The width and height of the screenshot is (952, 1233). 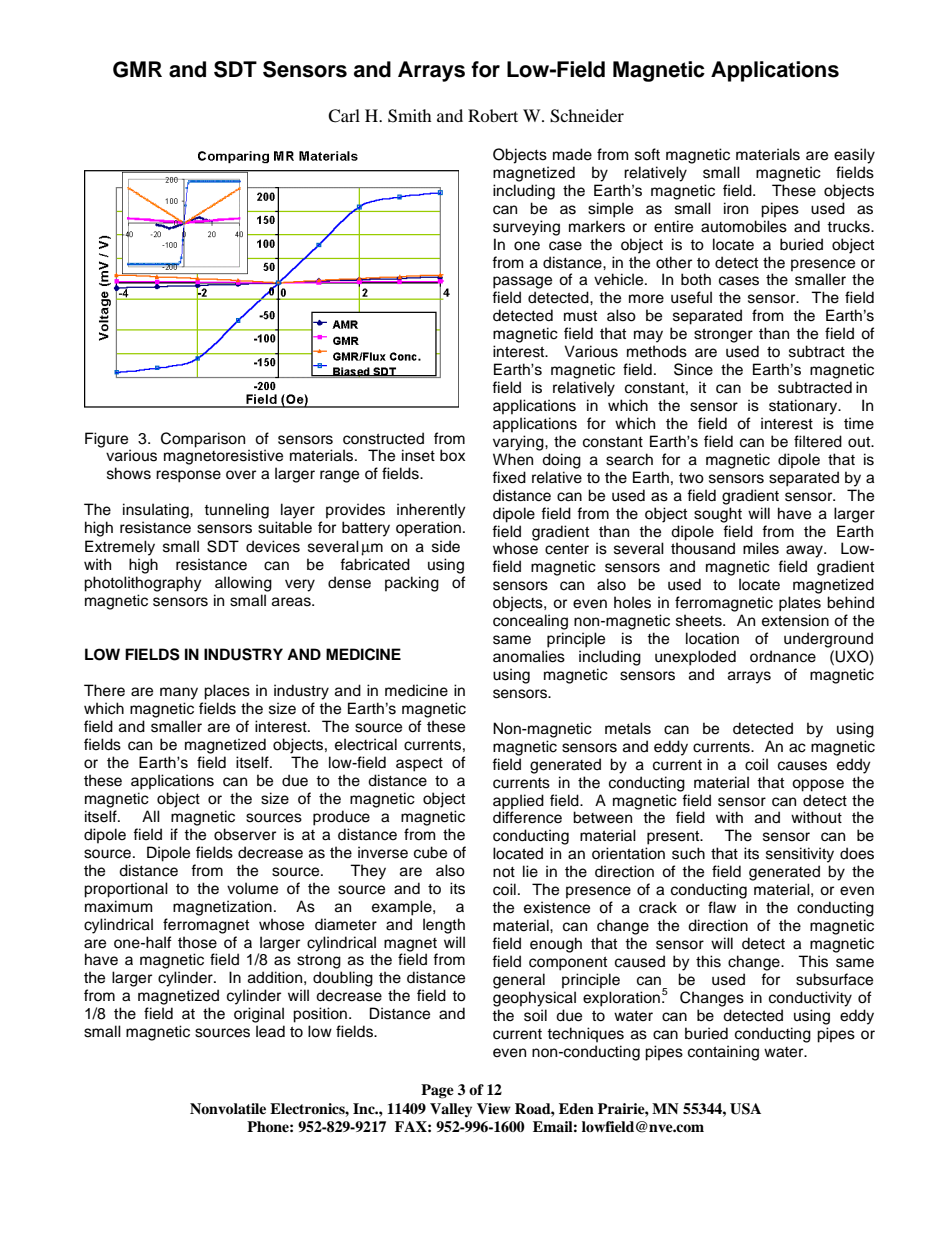 I want to click on containing, so click(x=723, y=1053).
